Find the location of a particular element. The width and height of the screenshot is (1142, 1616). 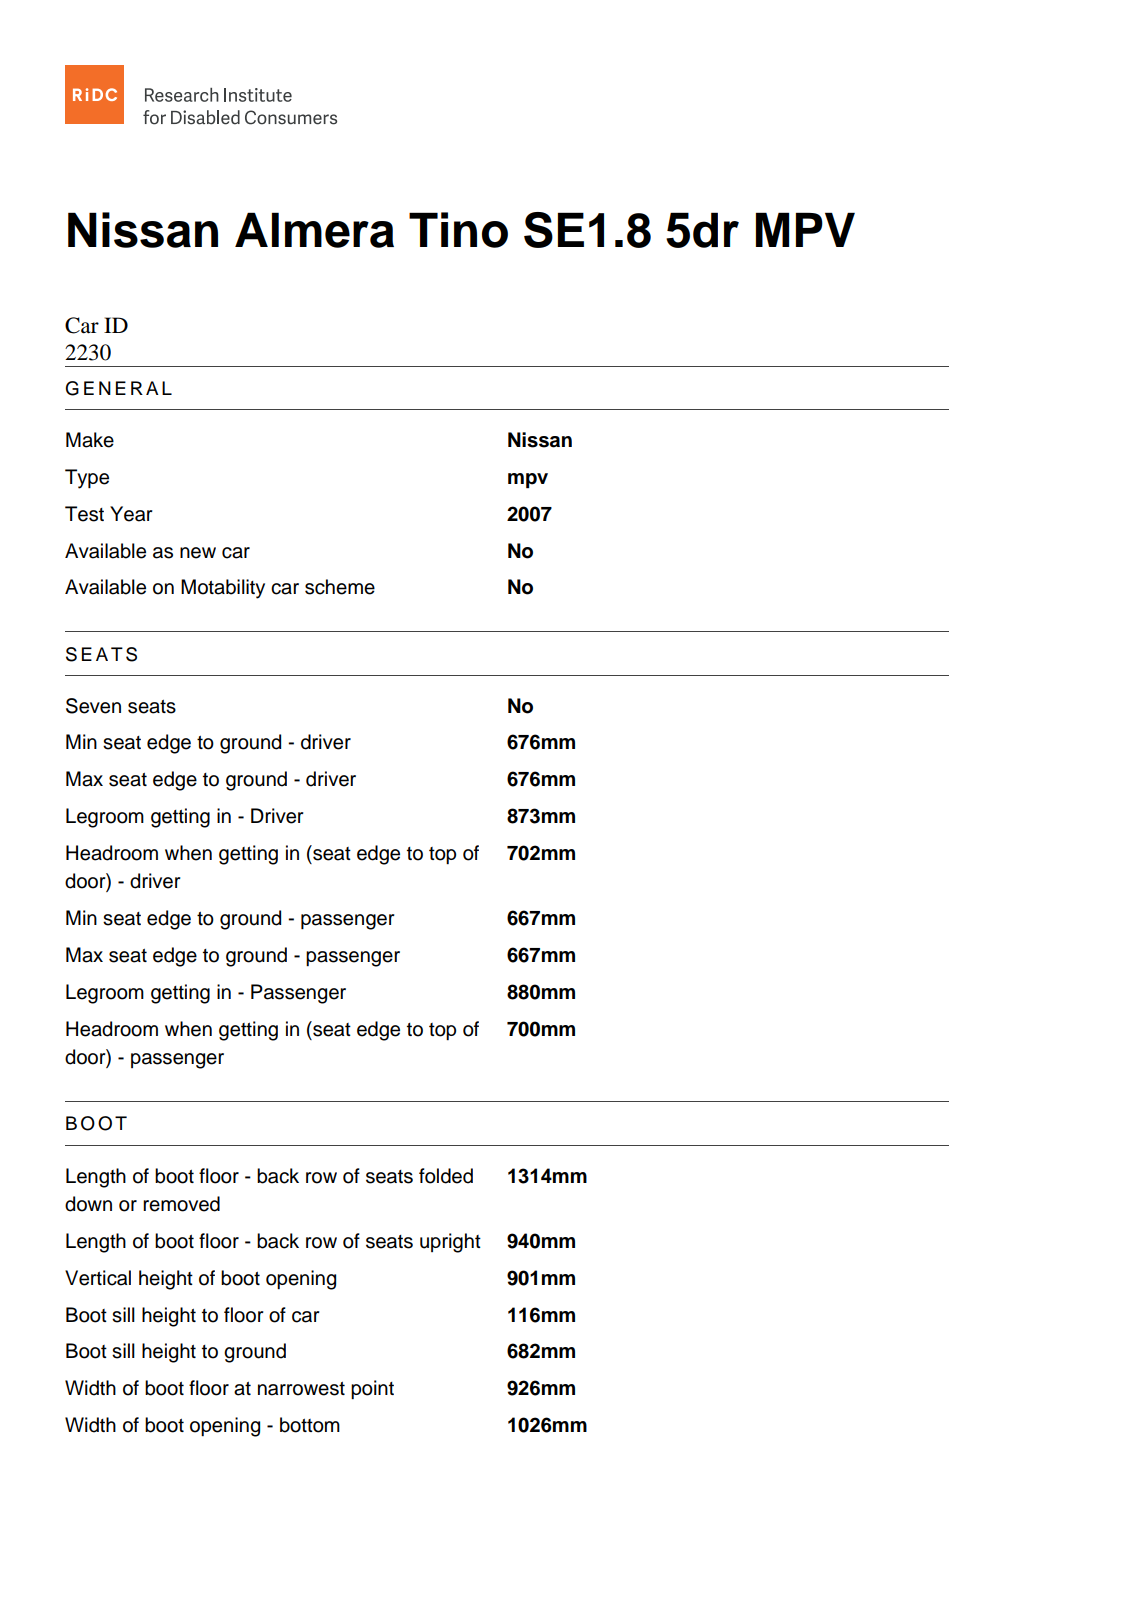

Vertical is located at coordinates (98, 1278).
